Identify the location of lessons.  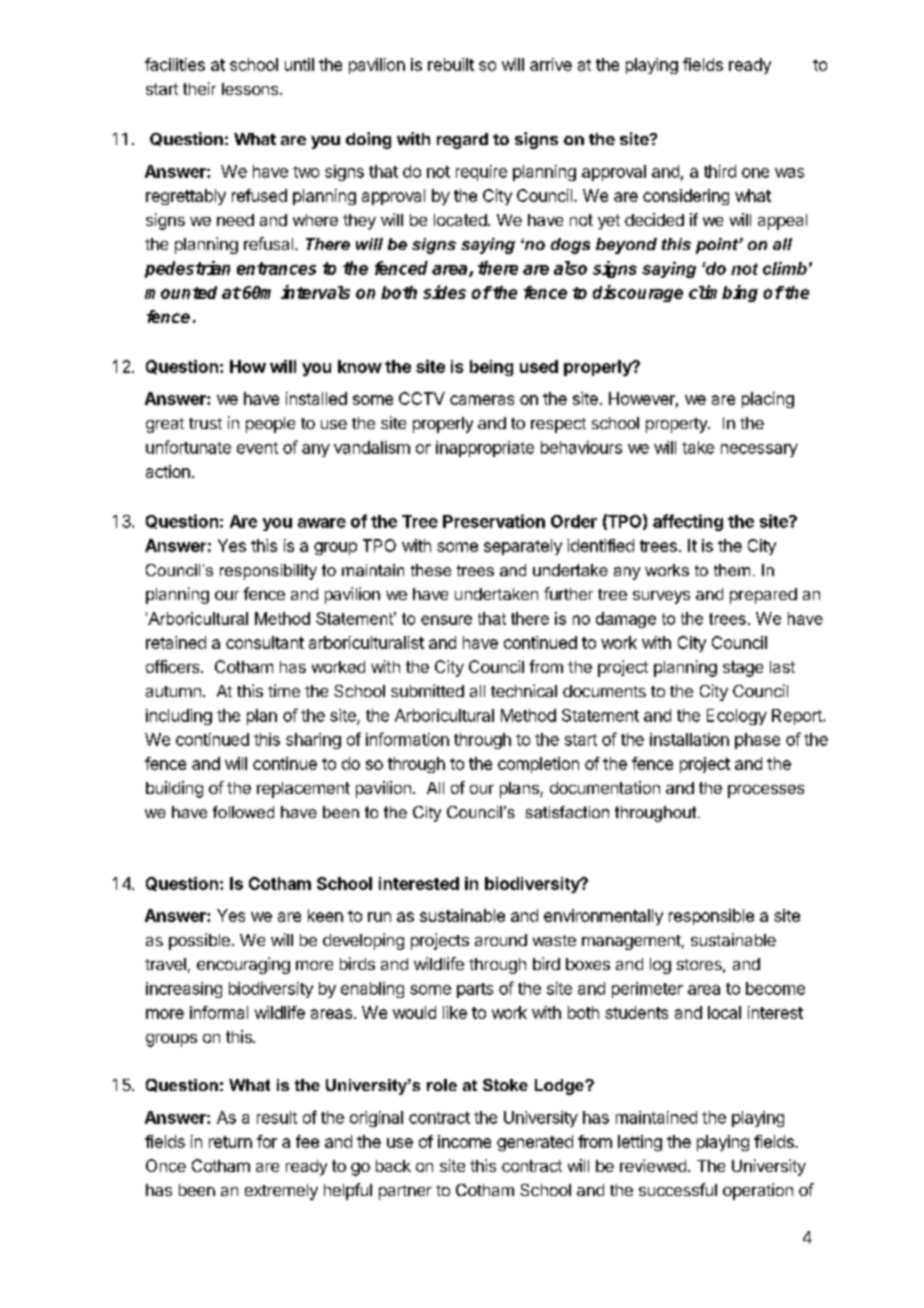
(250, 89).
